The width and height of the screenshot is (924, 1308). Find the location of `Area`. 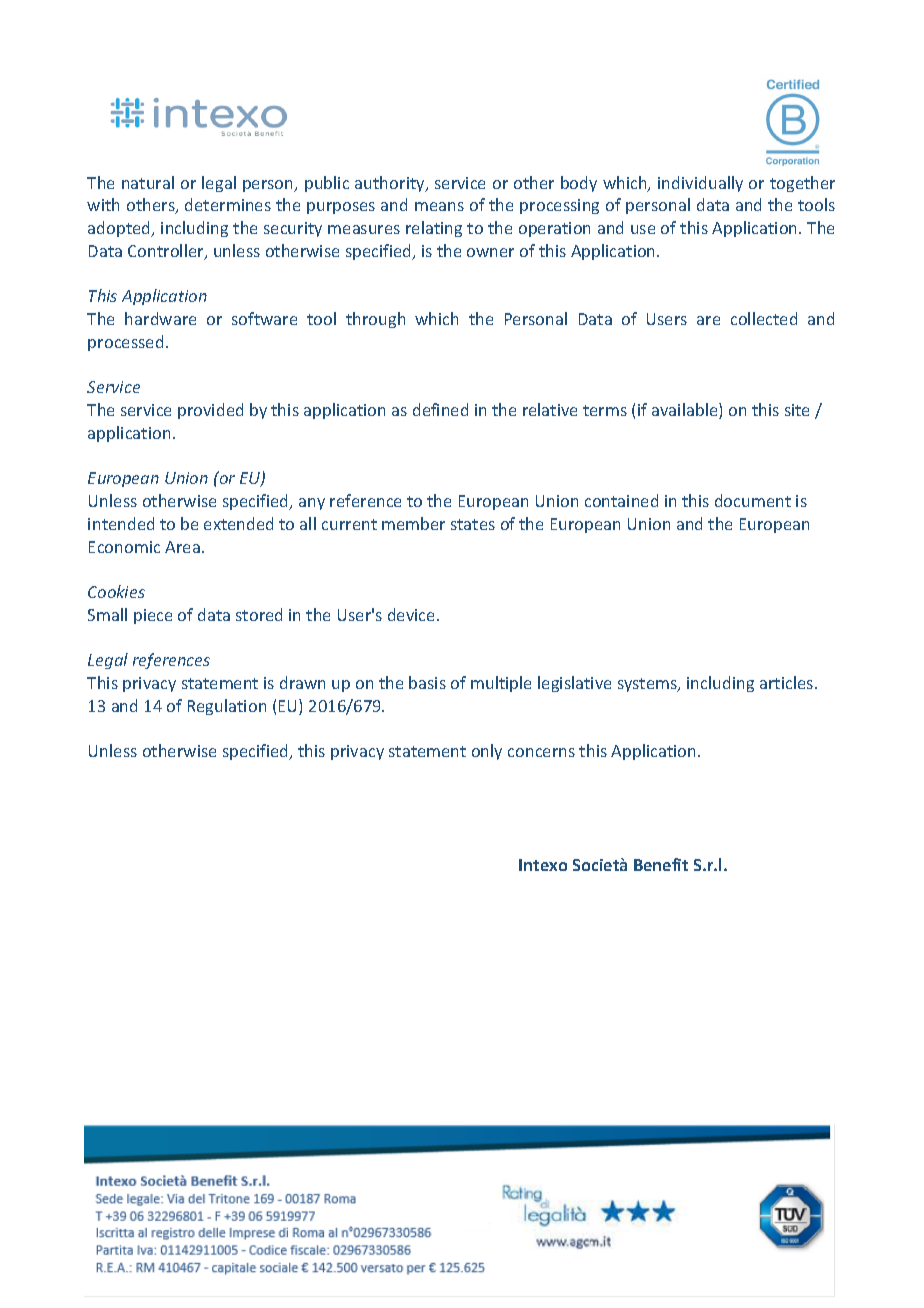

Area is located at coordinates (182, 547).
